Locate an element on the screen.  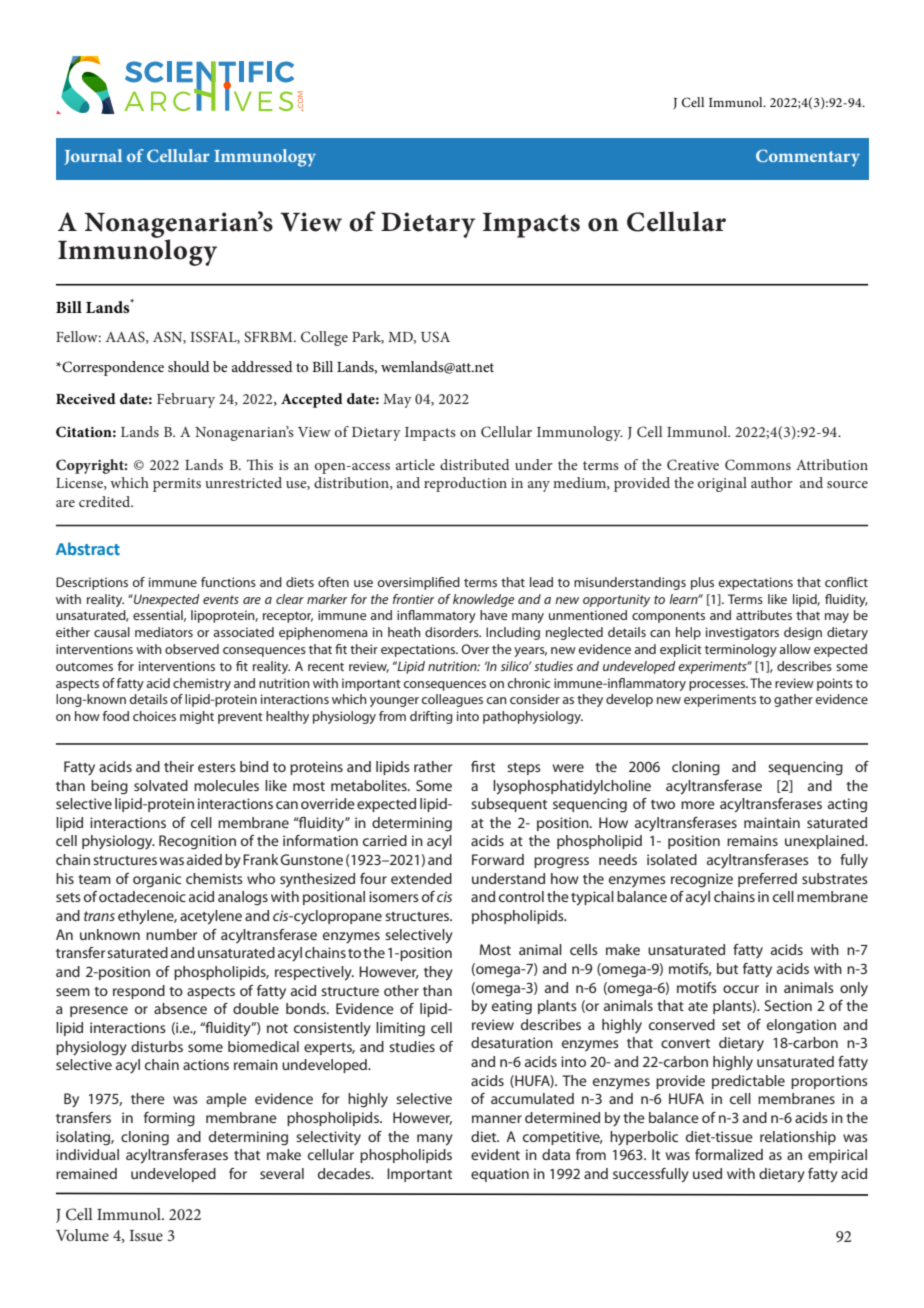
Commentary is located at coordinates (808, 158).
